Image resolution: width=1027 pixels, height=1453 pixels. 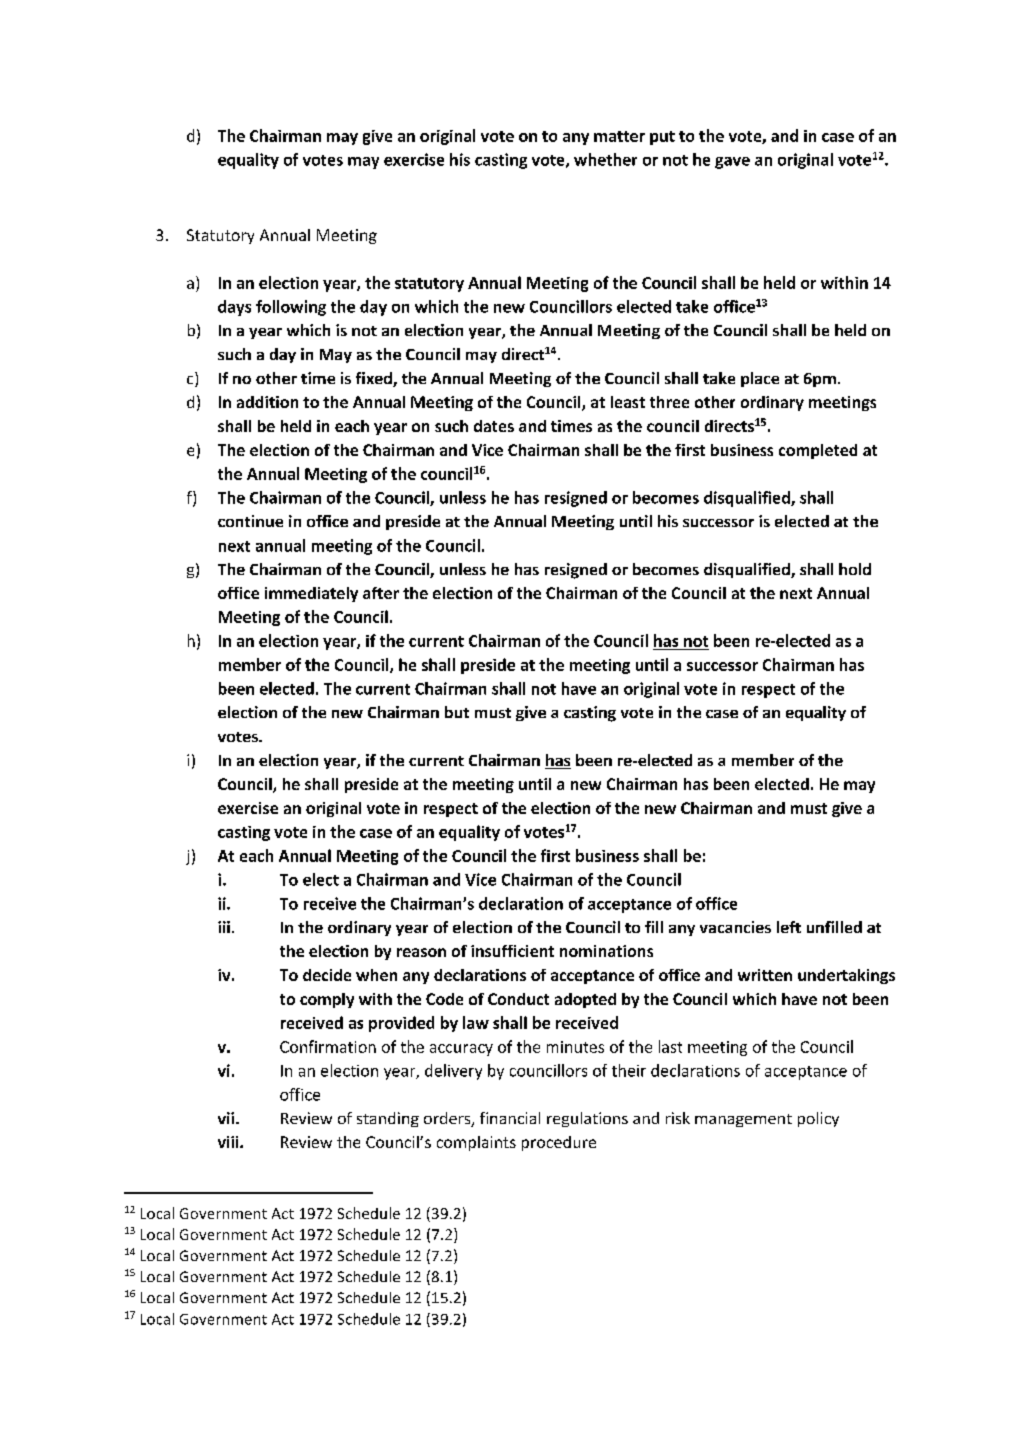 I want to click on nominations, so click(x=606, y=951).
